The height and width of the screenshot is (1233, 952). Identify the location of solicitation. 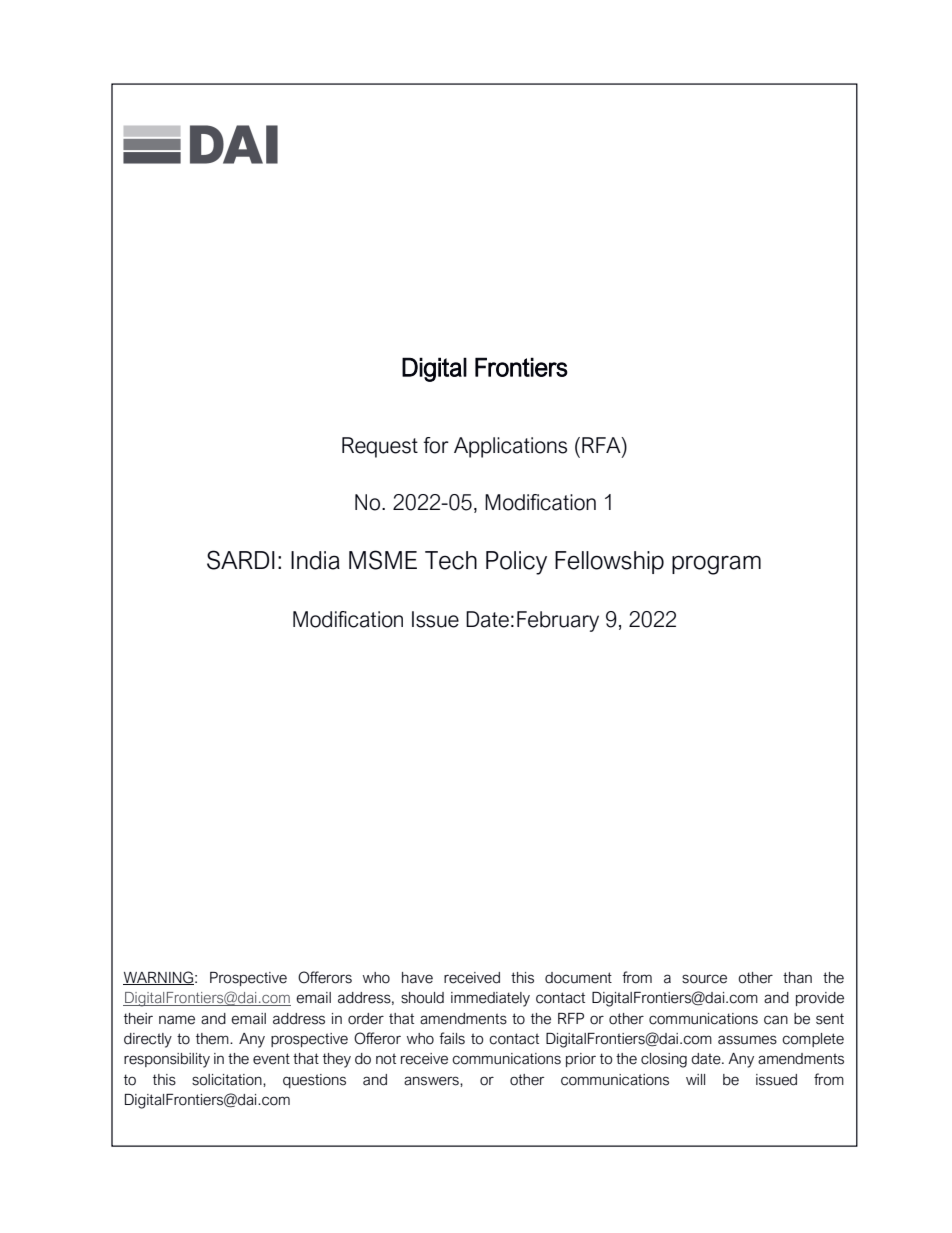
(228, 1080).
